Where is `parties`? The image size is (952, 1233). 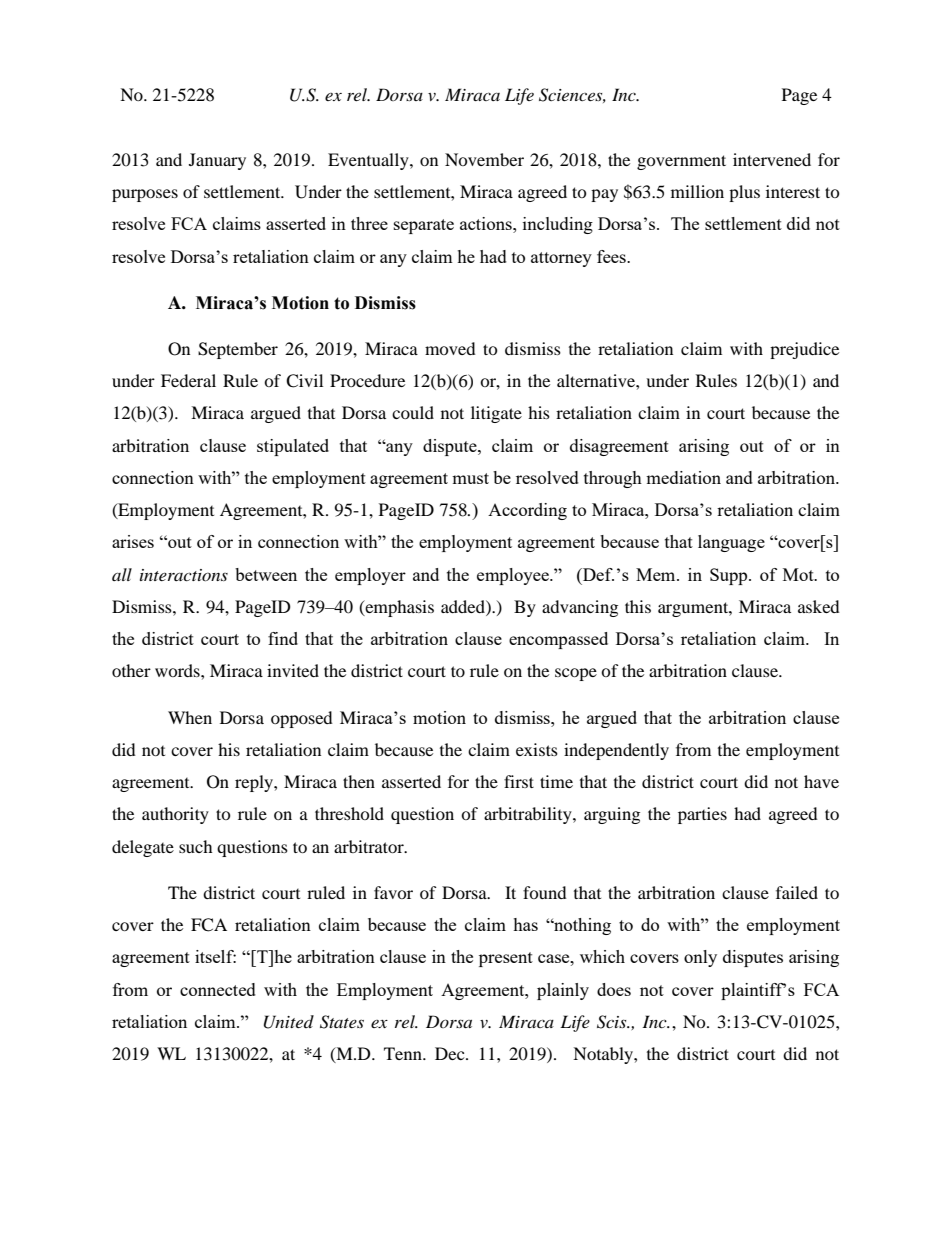 parties is located at coordinates (702, 815).
